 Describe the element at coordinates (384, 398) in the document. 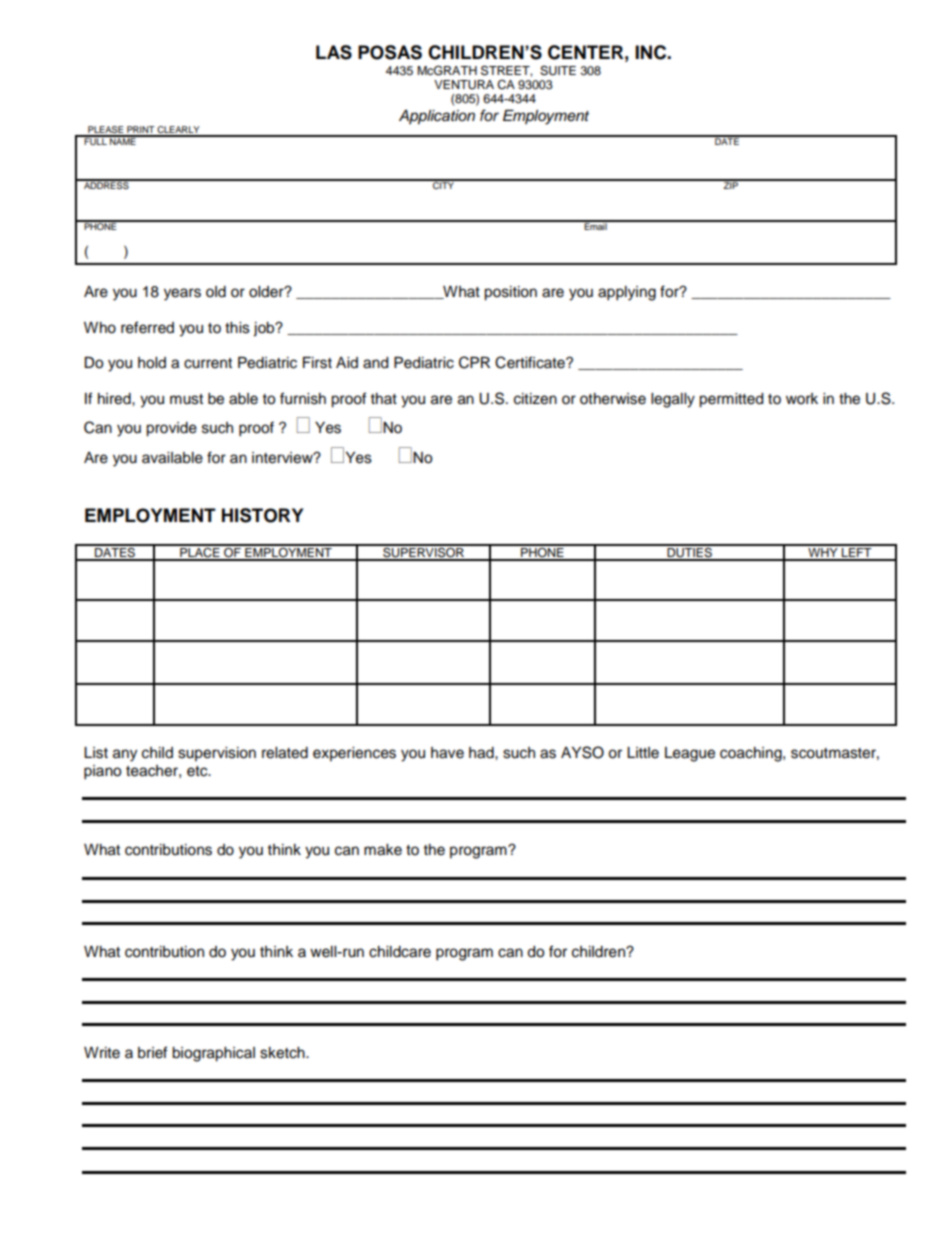

I see `that` at that location.
